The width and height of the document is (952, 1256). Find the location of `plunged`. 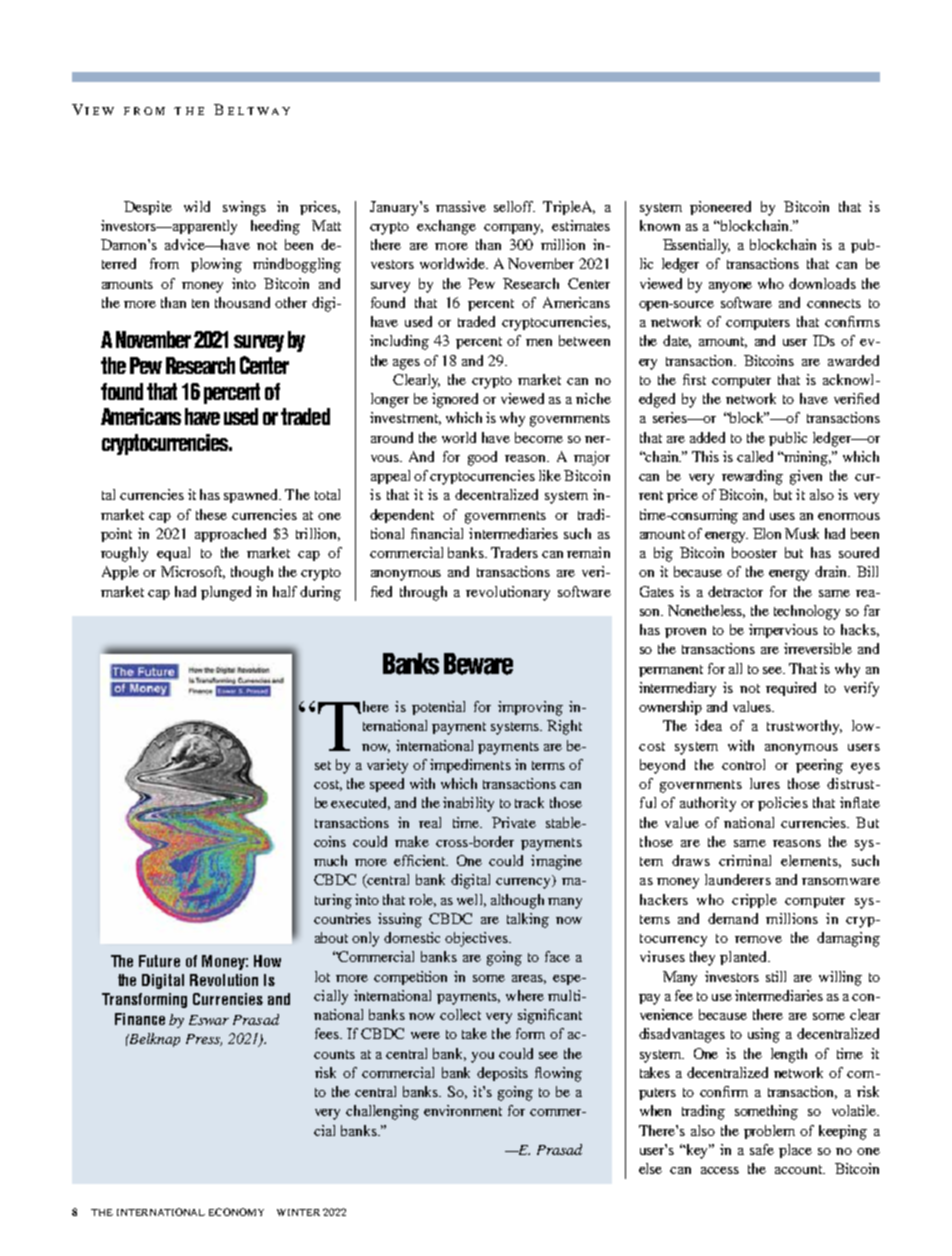

plunged is located at coordinates (226, 593).
